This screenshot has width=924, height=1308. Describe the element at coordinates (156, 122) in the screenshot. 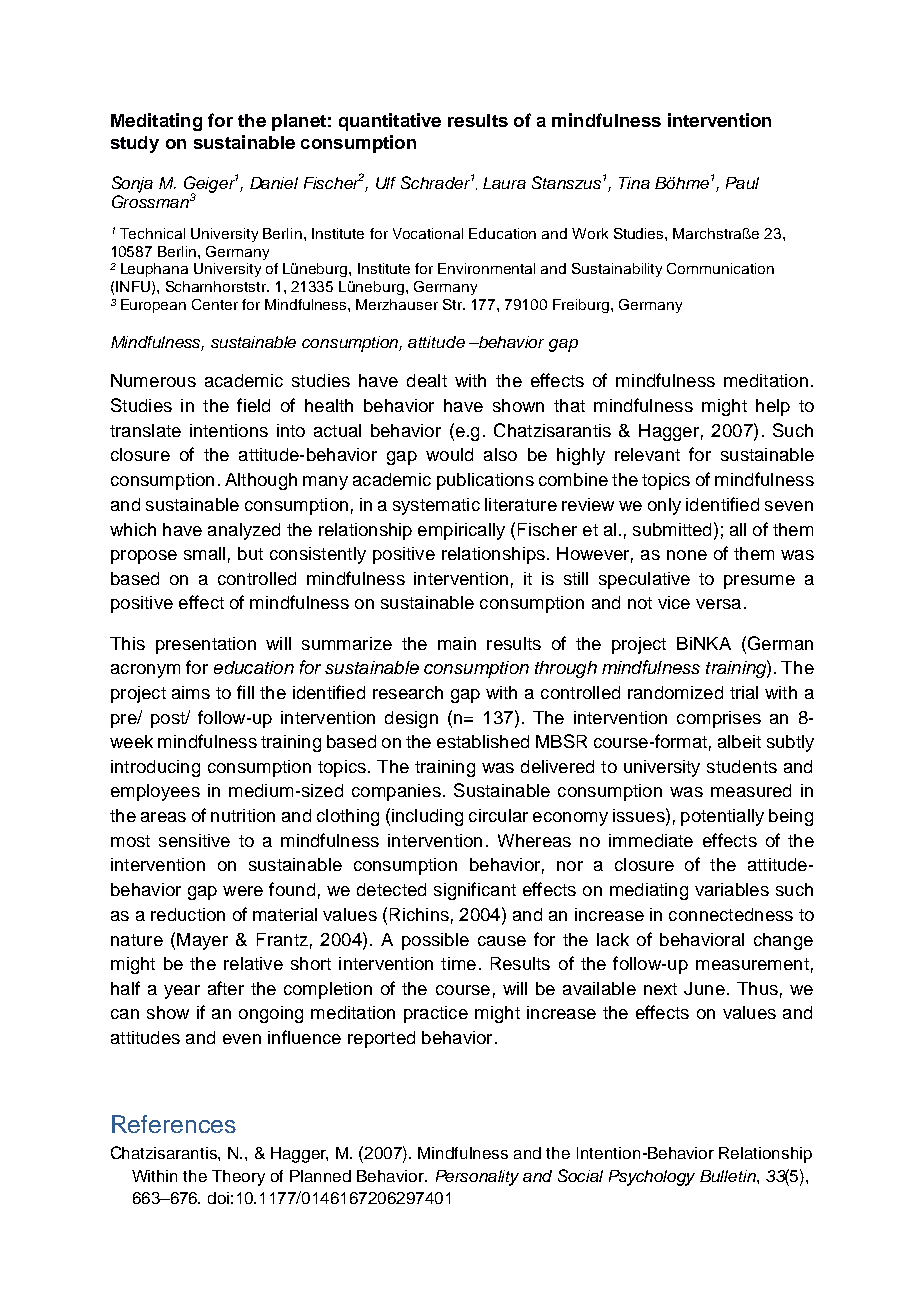

I see `Meditating` at that location.
